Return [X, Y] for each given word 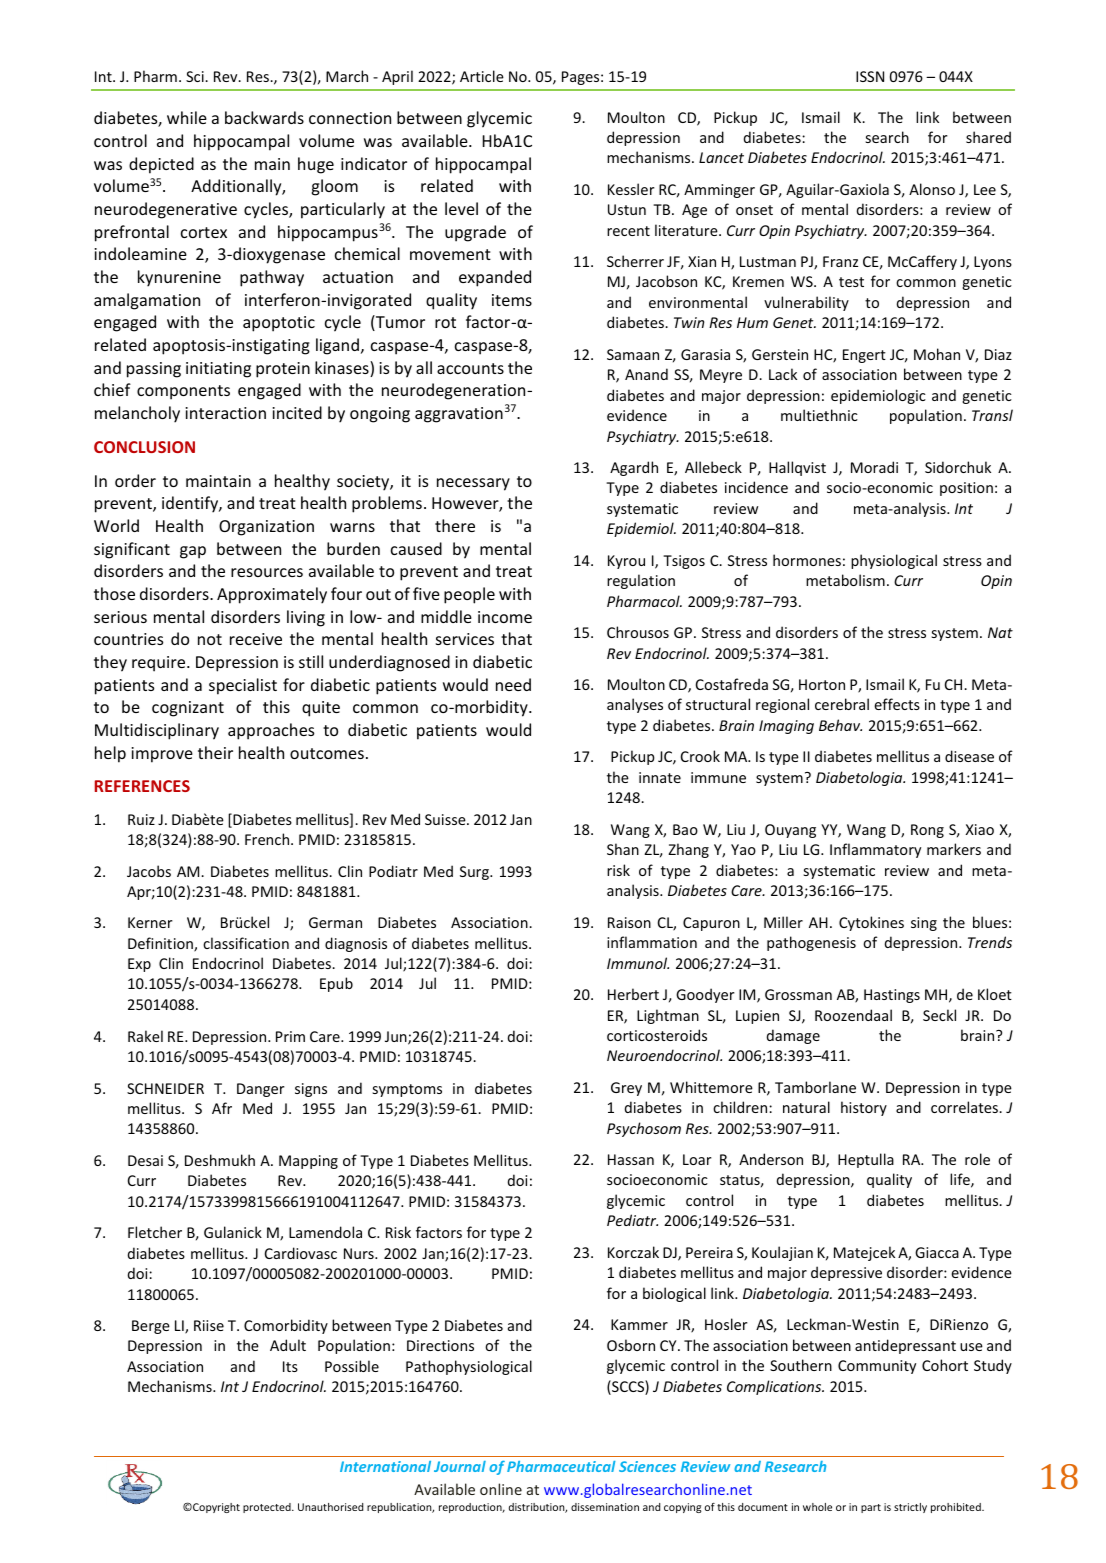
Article [482, 76]
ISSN [870, 76]
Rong [927, 831]
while [187, 117]
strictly [910, 1508]
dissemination [605, 1507]
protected [268, 1508]
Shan [623, 849]
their [215, 752]
